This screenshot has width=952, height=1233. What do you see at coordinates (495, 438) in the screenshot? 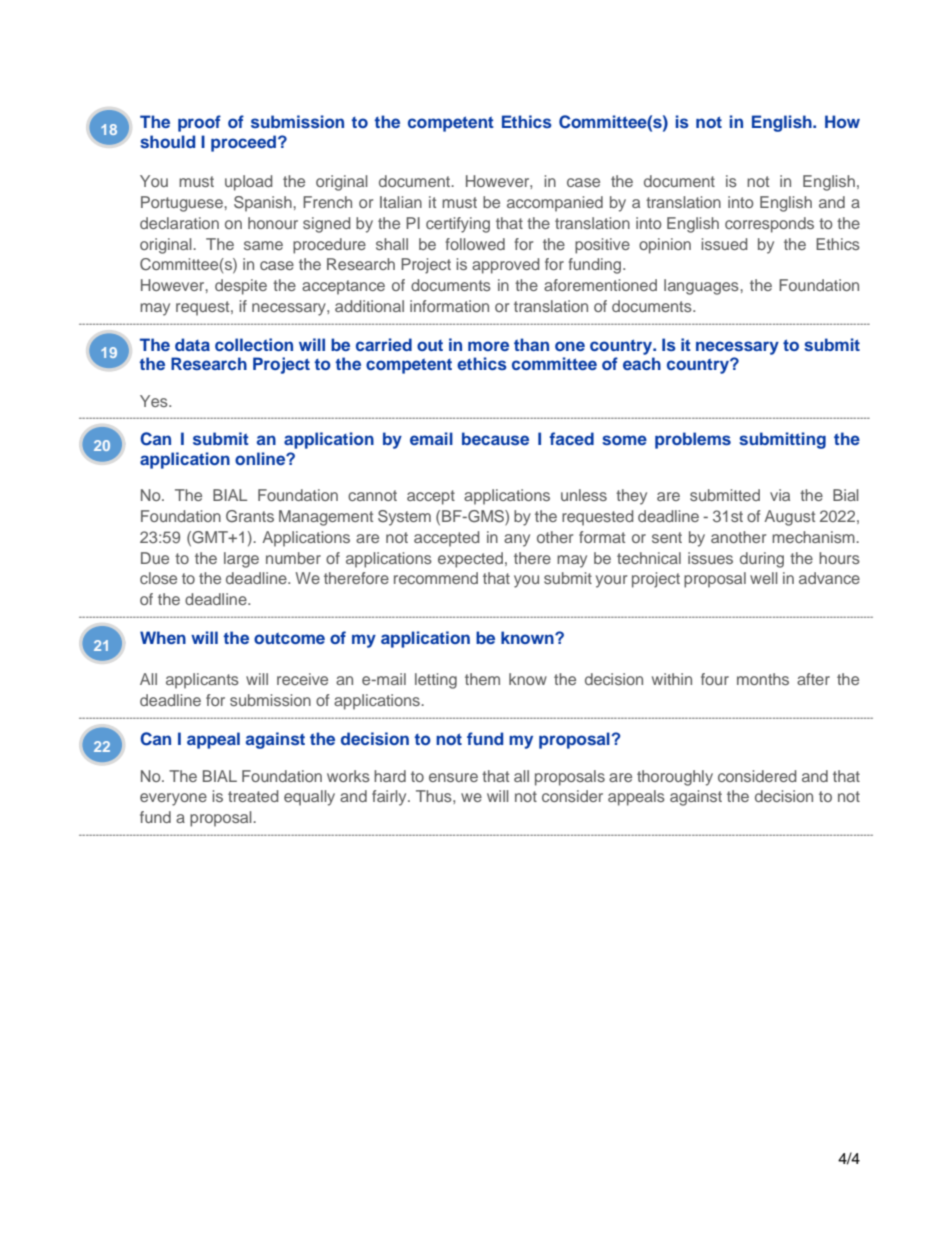
I see `because` at bounding box center [495, 438].
